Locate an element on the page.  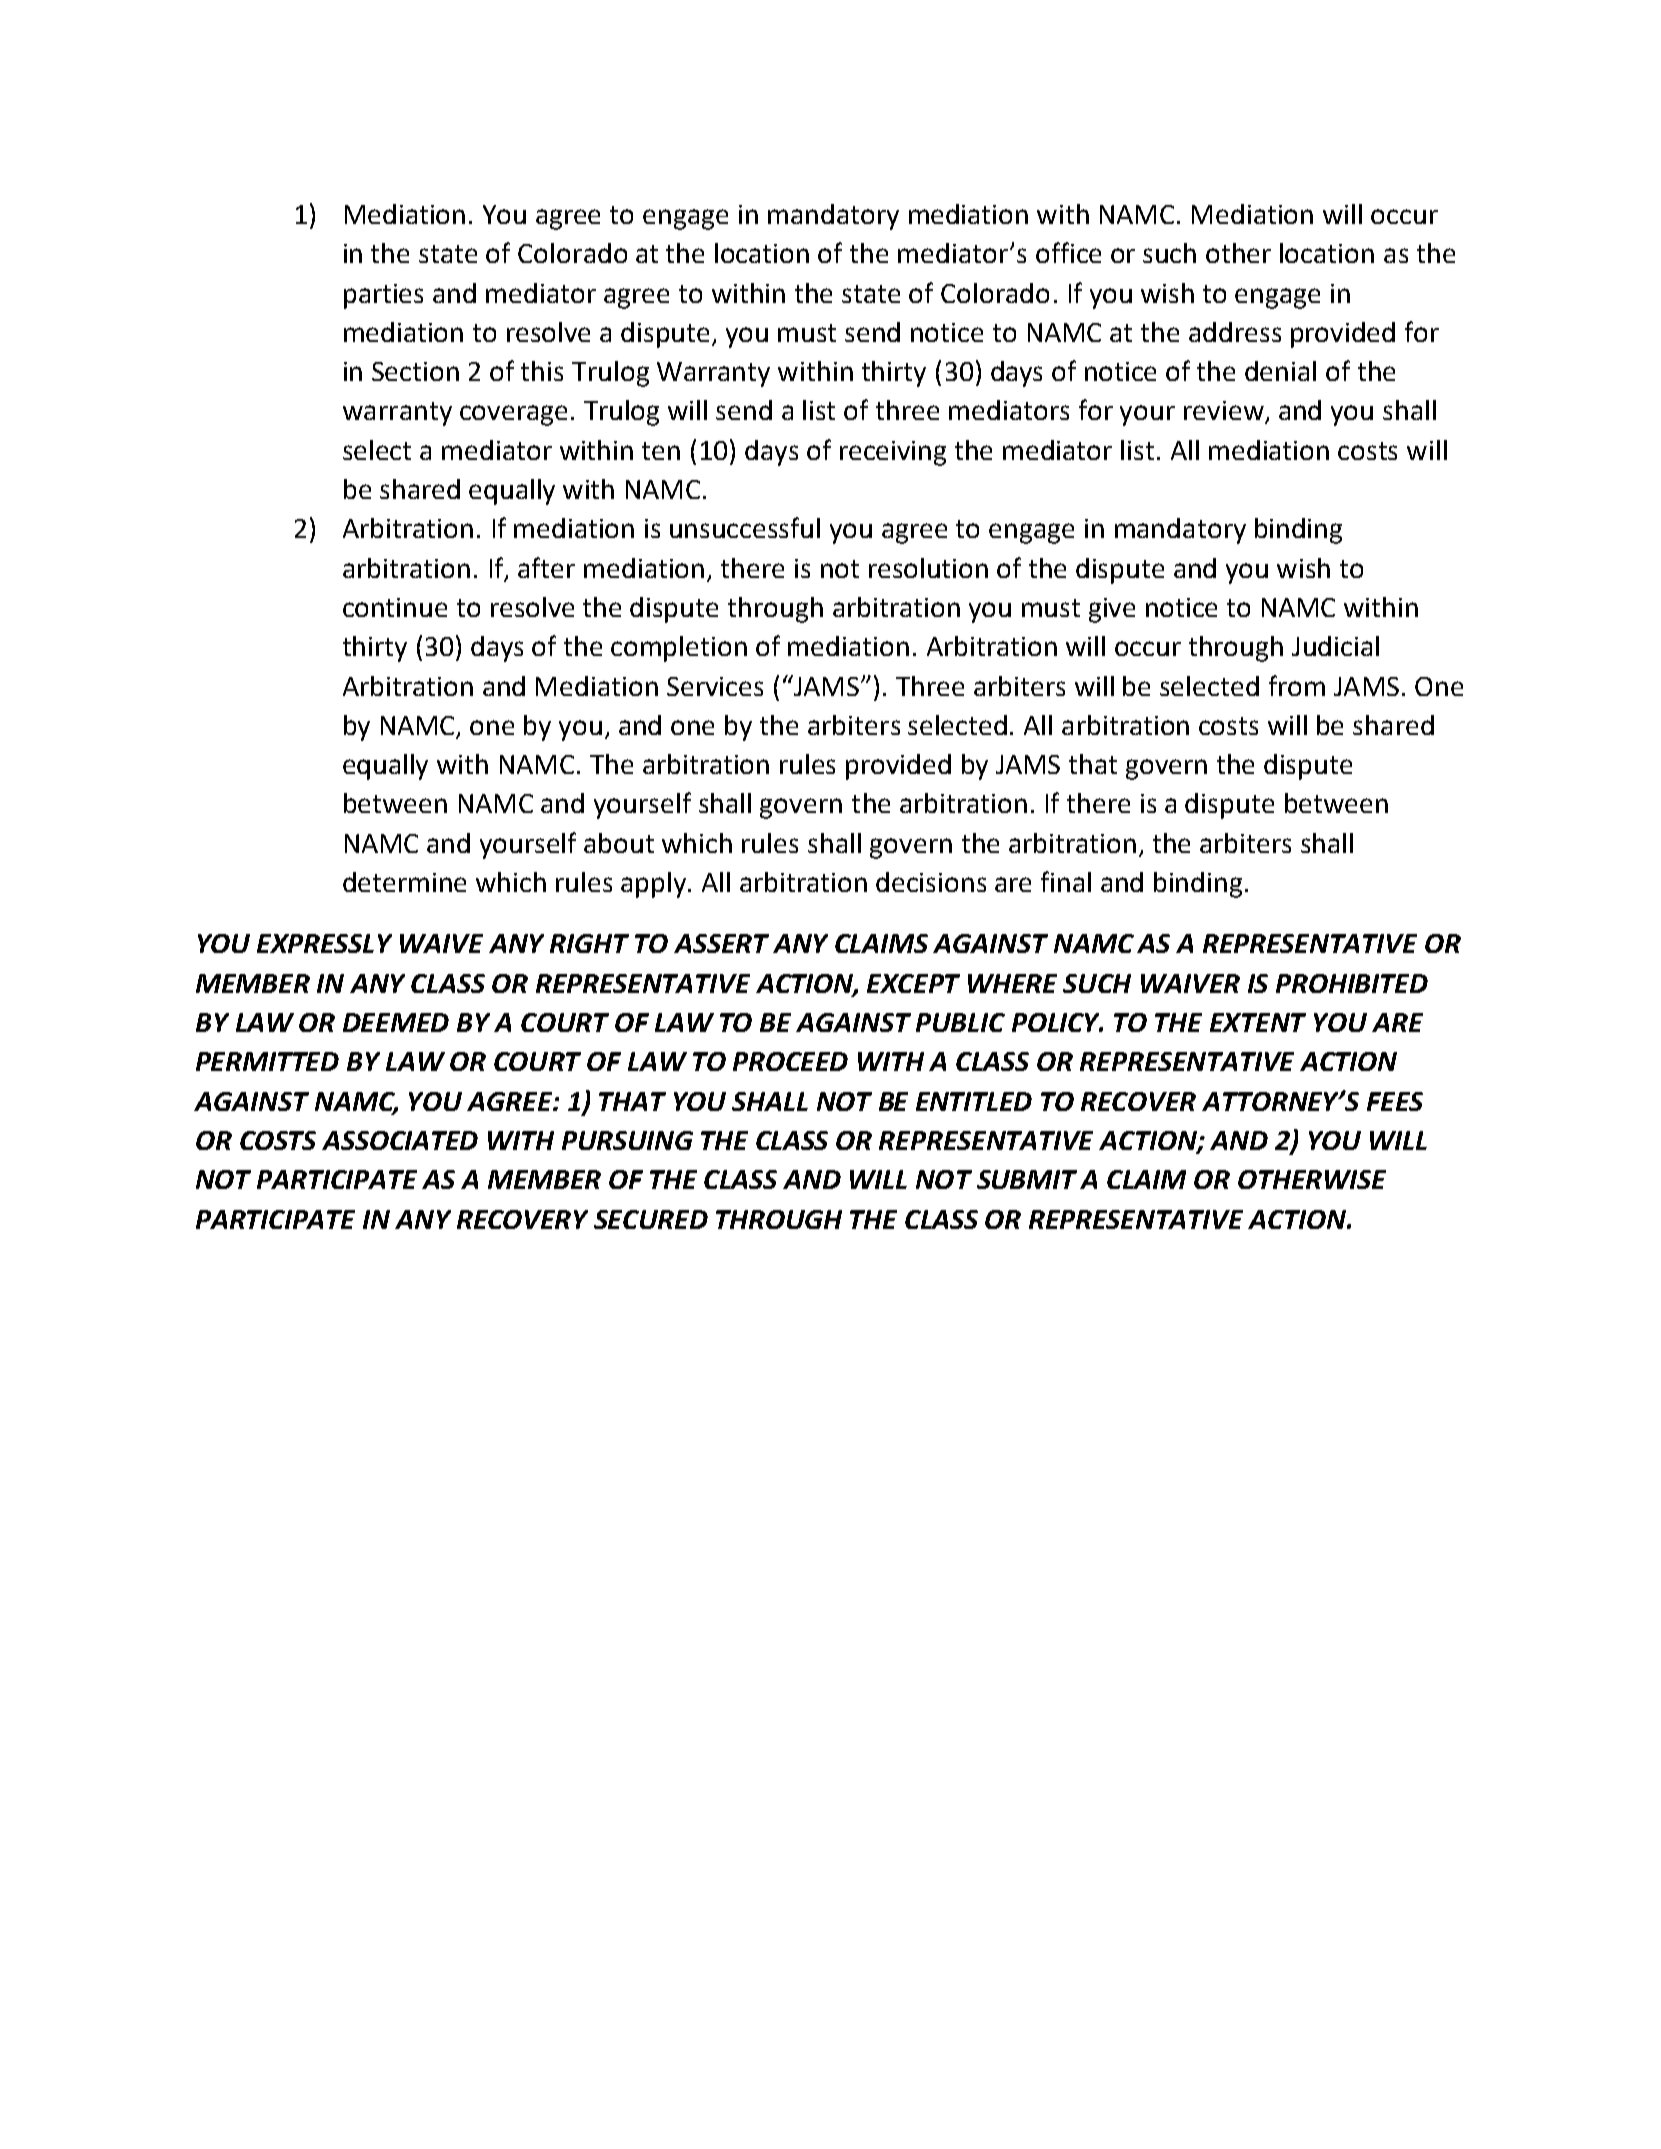
parties is located at coordinates (383, 296).
